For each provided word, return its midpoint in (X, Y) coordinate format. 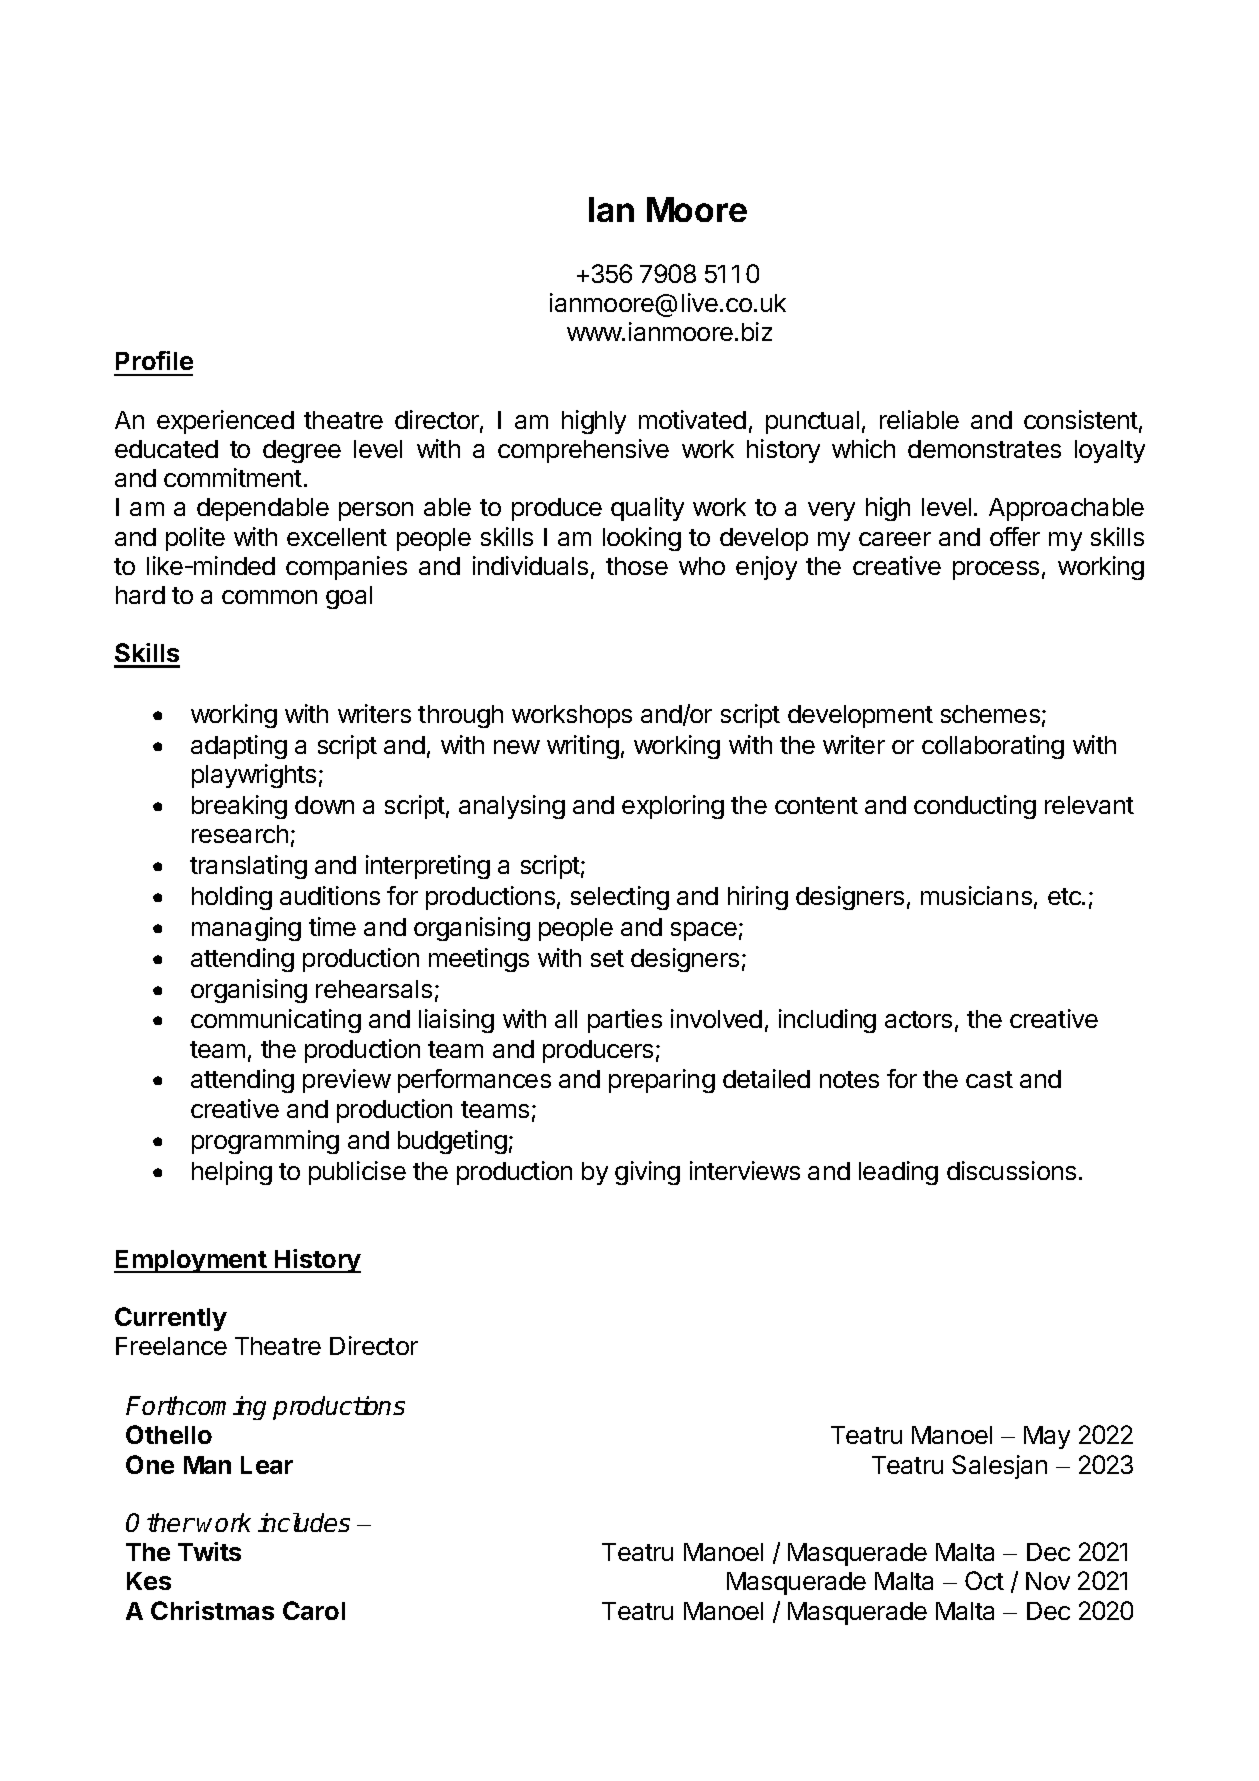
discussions (1011, 1170)
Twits (209, 1551)
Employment (191, 1261)
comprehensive (583, 451)
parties (625, 1021)
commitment (233, 477)
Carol (314, 1610)
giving (647, 1173)
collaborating (993, 747)
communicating (276, 1021)
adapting (239, 747)
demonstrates (984, 449)
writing (583, 747)
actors (918, 1019)
